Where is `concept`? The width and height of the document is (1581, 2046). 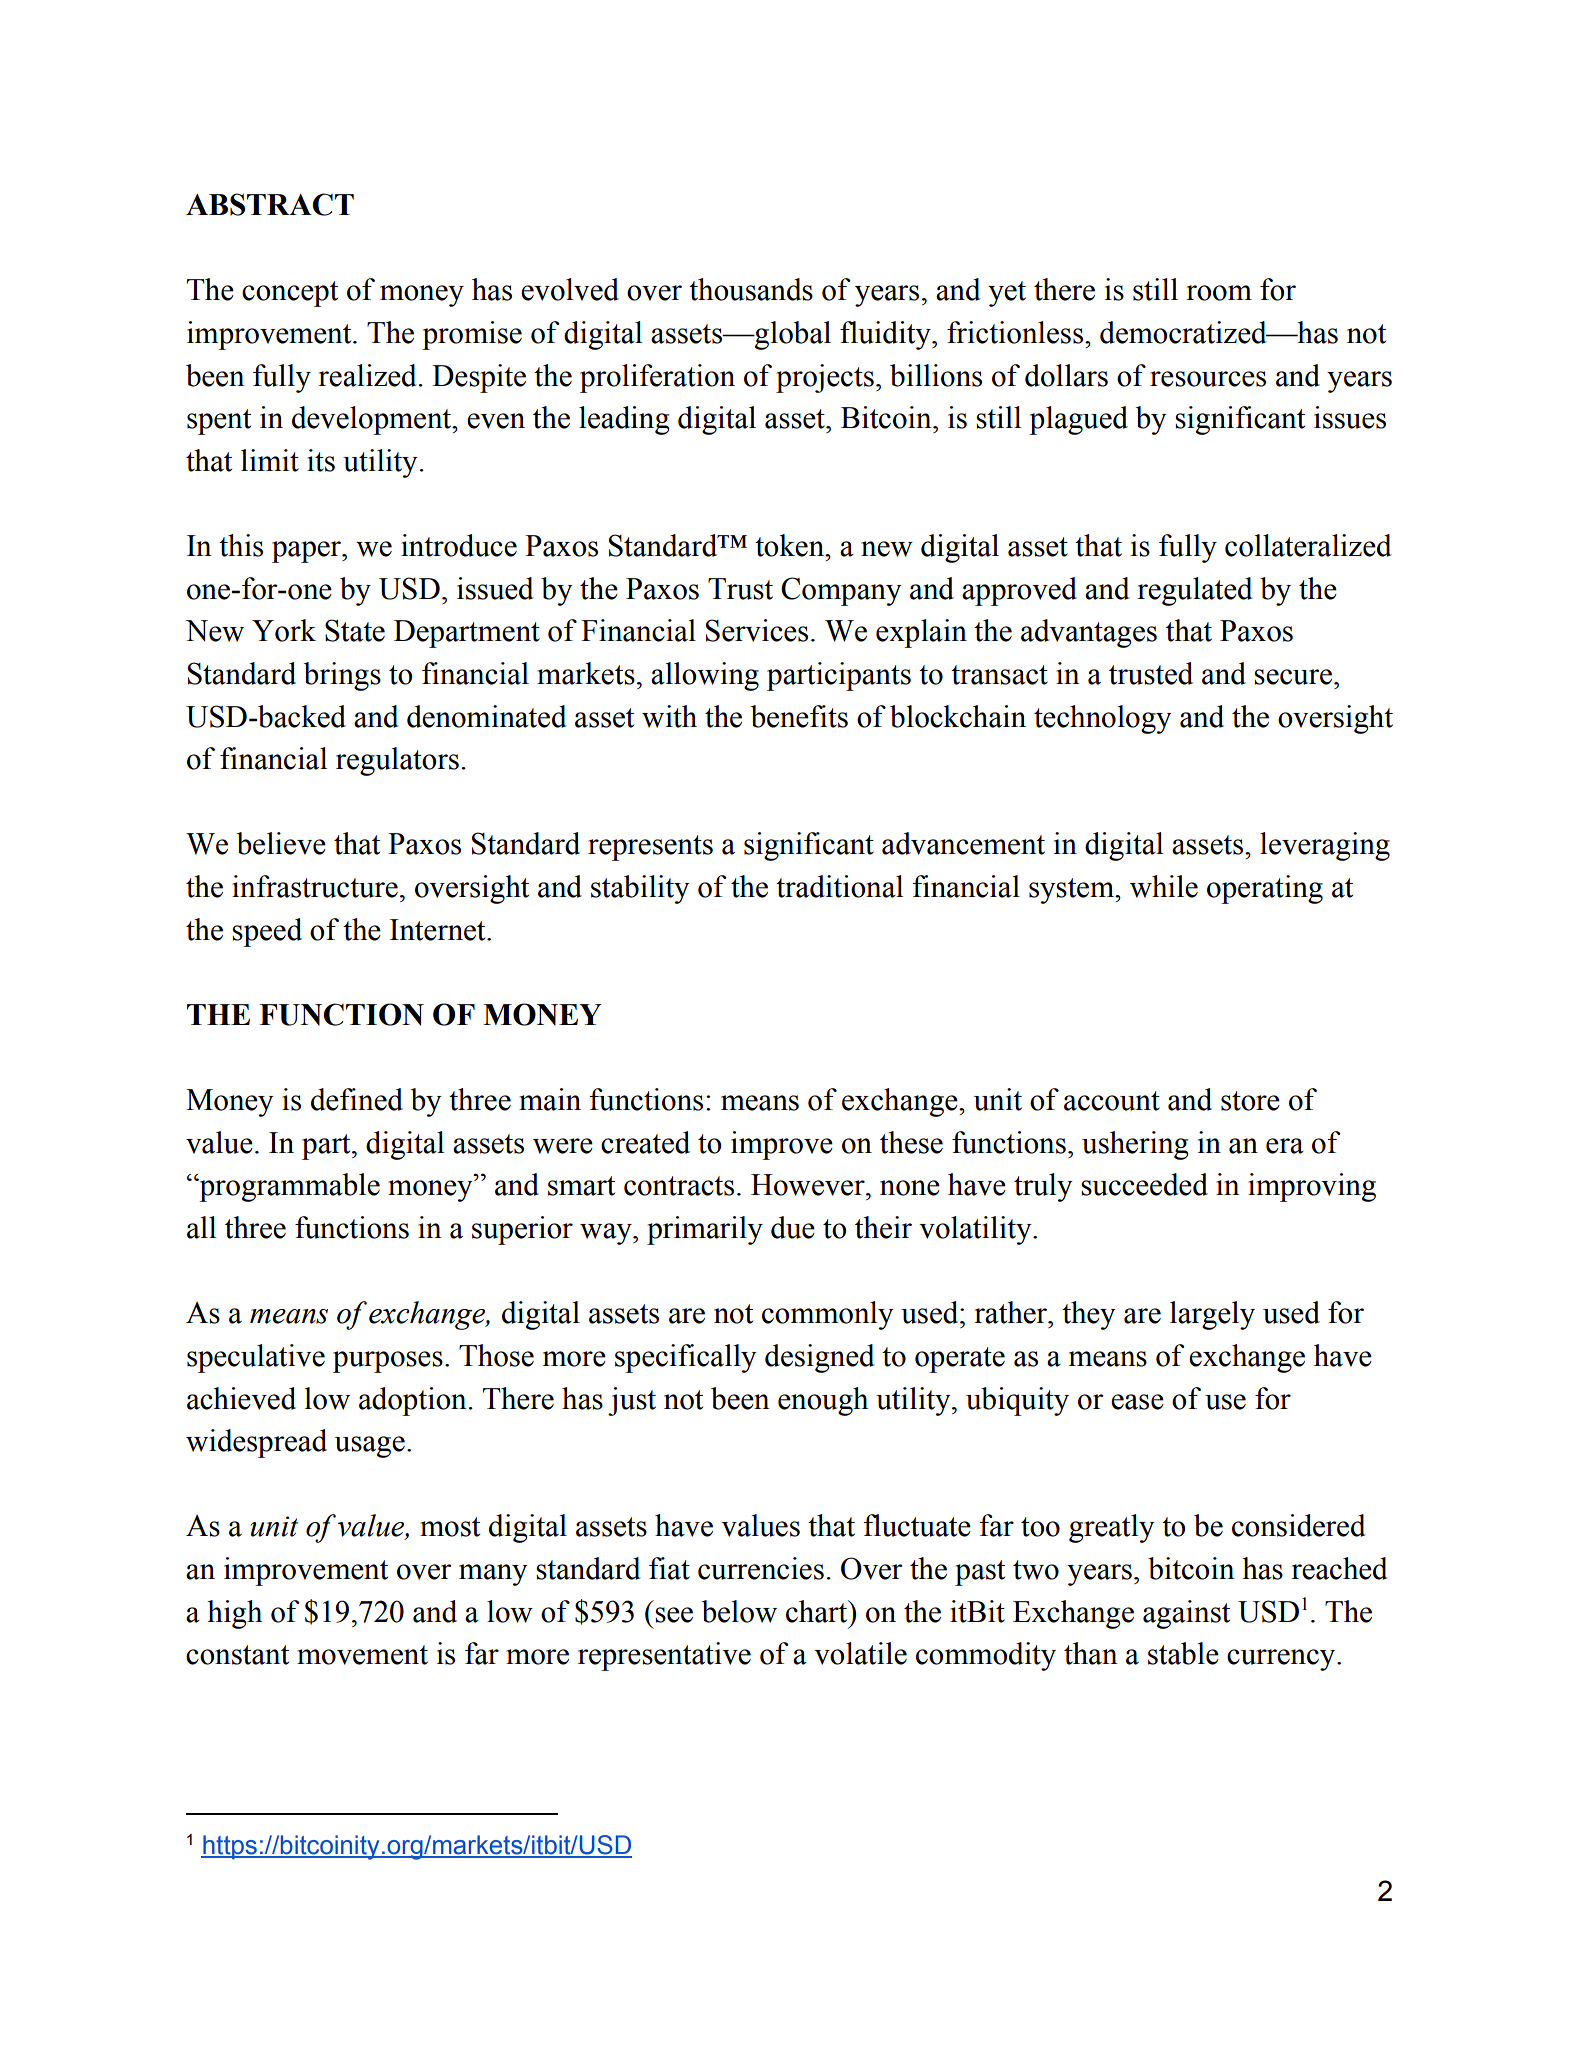
concept is located at coordinates (290, 294).
